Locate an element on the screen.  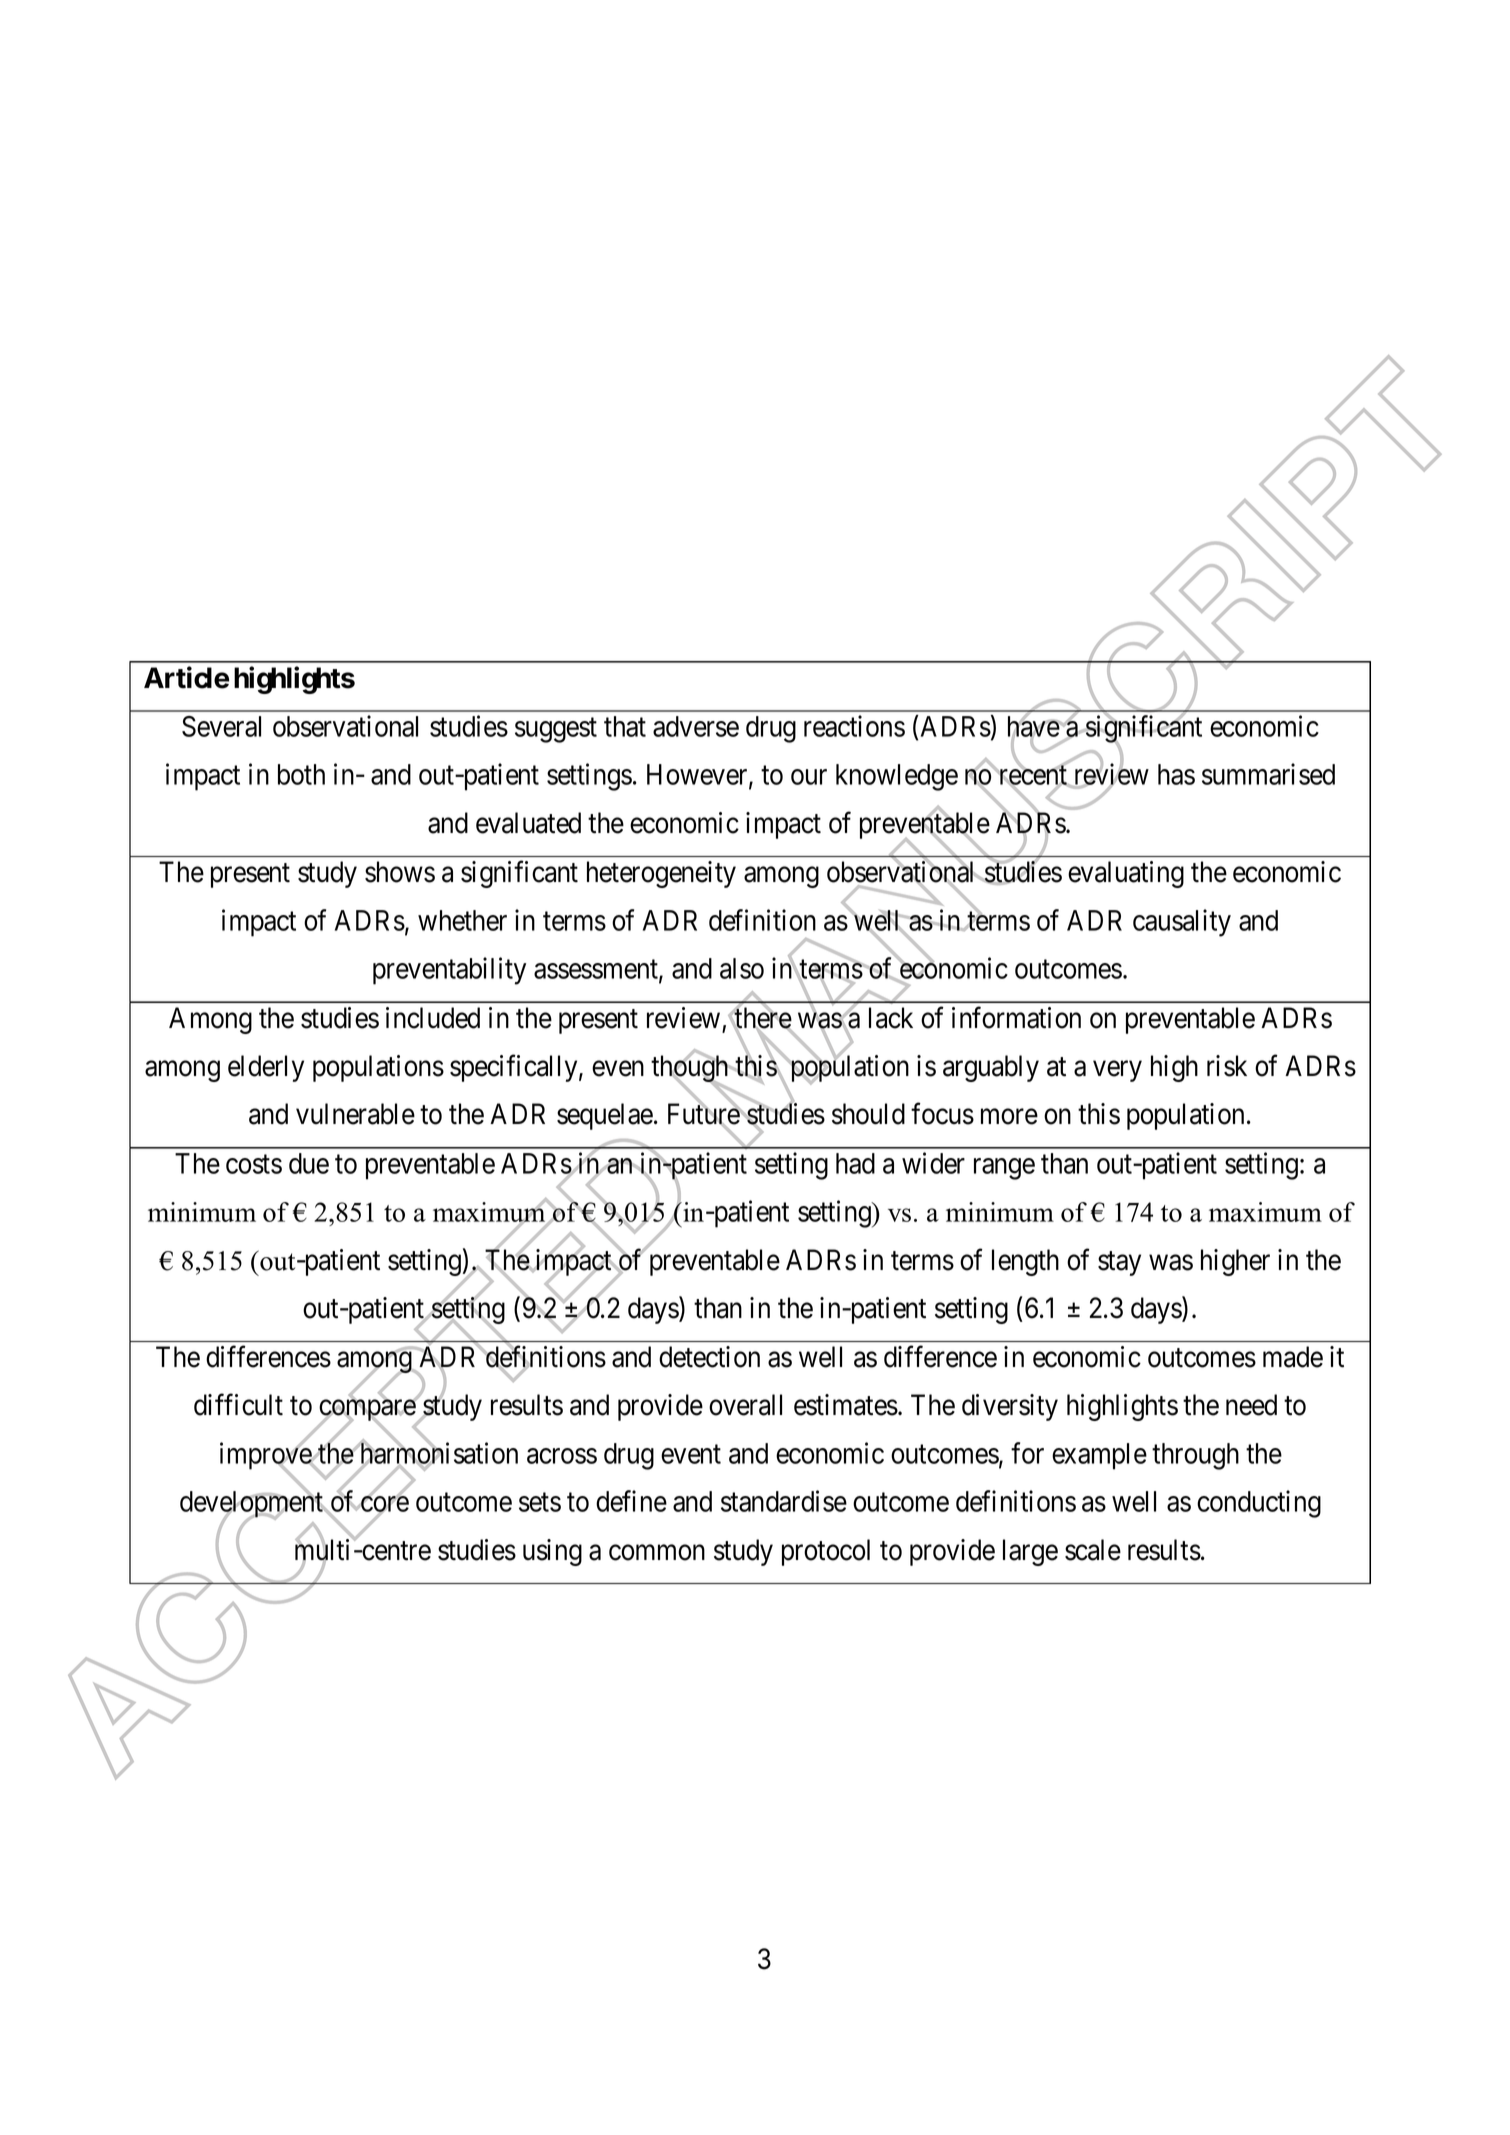
elderly is located at coordinates (266, 1068).
